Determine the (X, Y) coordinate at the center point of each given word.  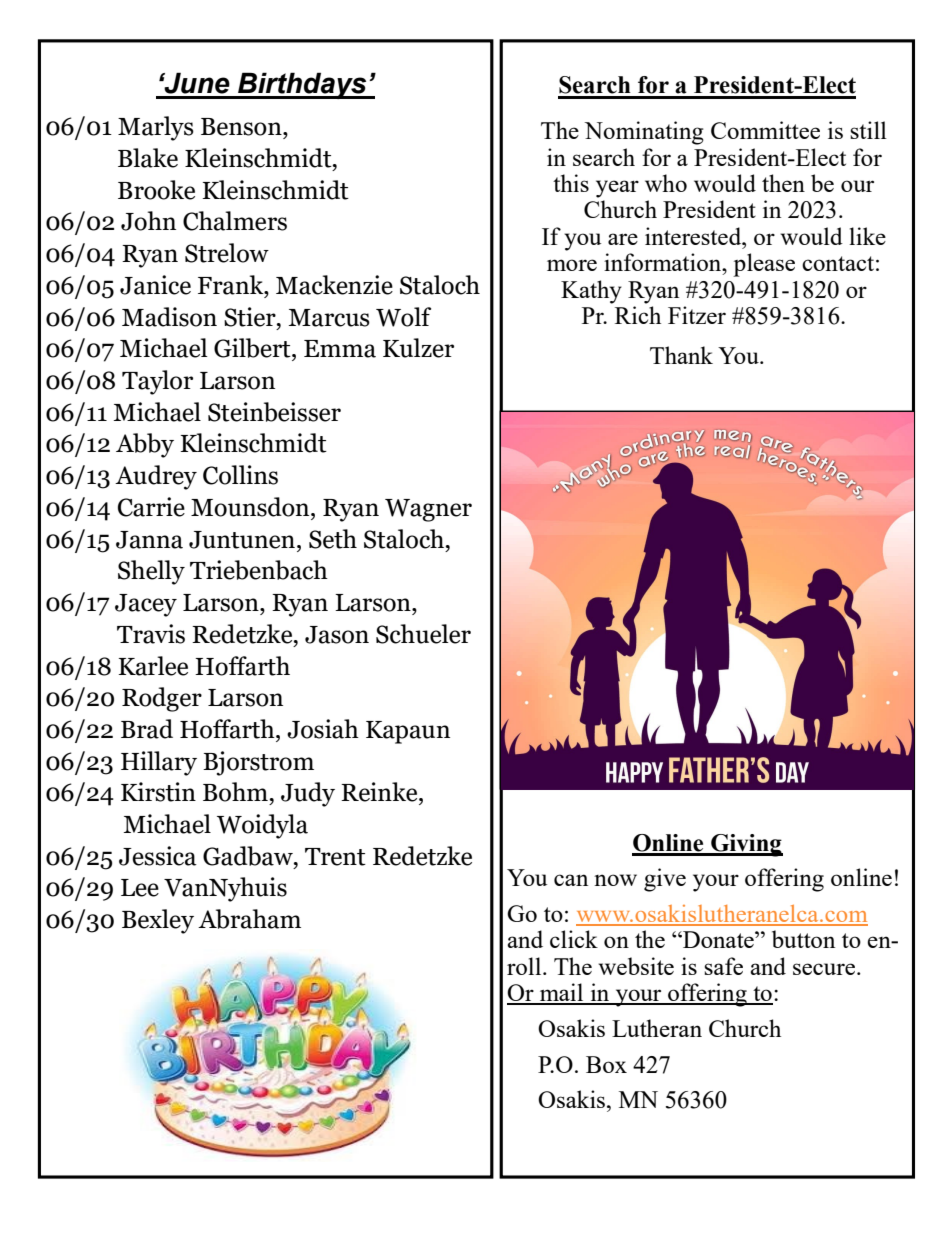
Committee (765, 130)
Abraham (249, 919)
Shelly (151, 572)
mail (562, 993)
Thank (681, 355)
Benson (242, 127)
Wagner (428, 510)
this (571, 183)
